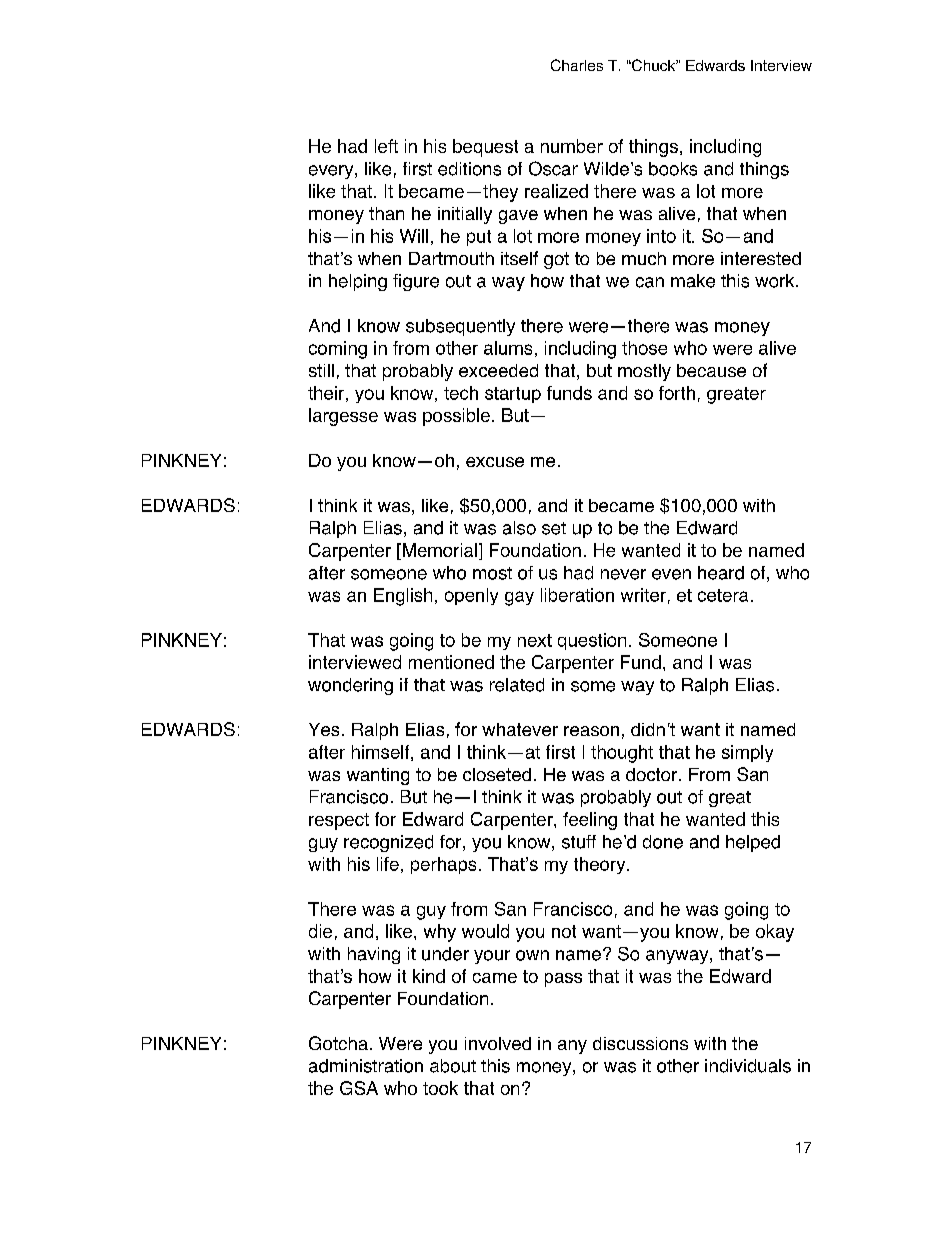 The image size is (952, 1233). I want to click on make, so click(693, 281).
